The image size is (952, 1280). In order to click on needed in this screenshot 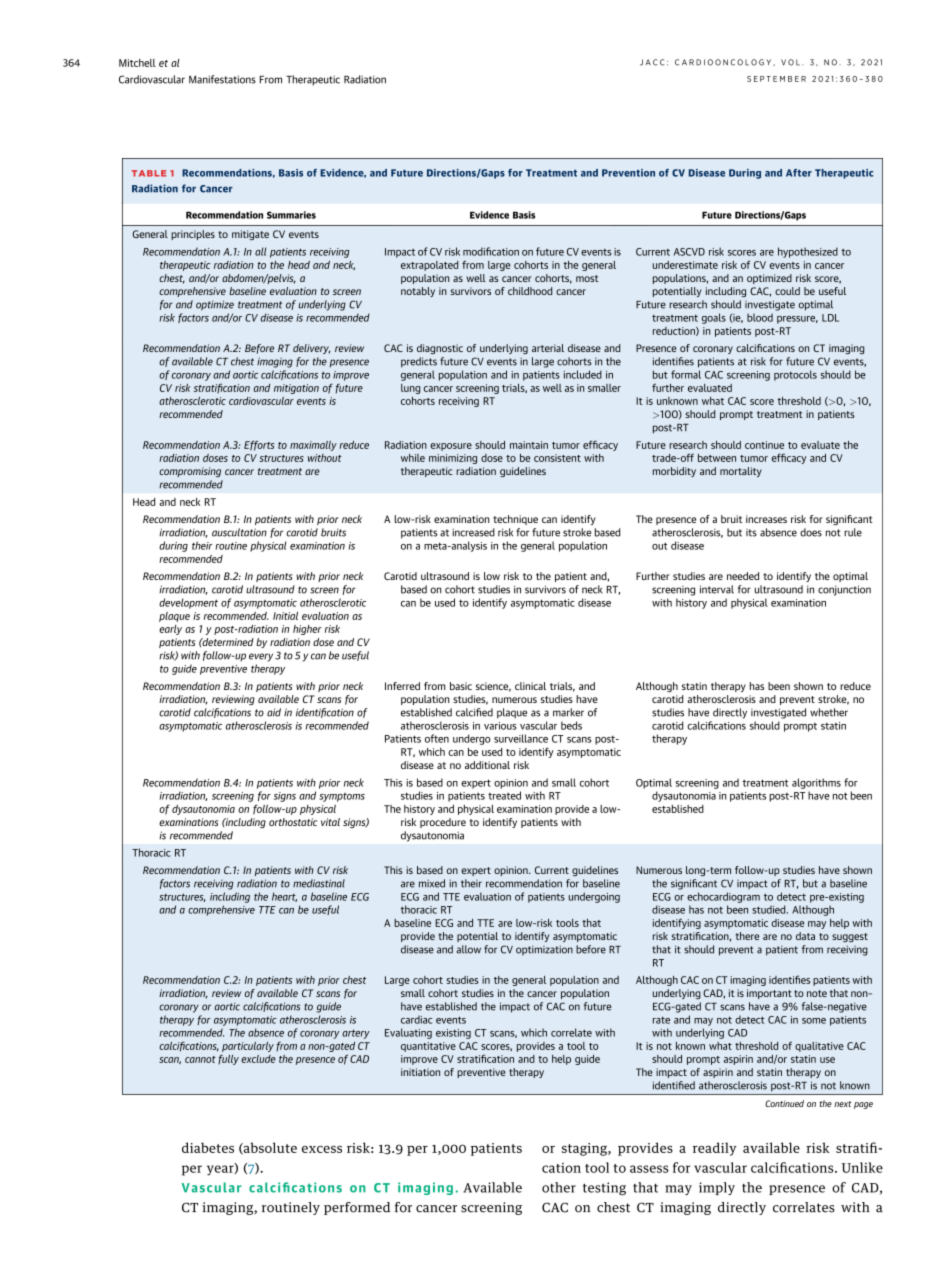, I will do `click(743, 576)`.
